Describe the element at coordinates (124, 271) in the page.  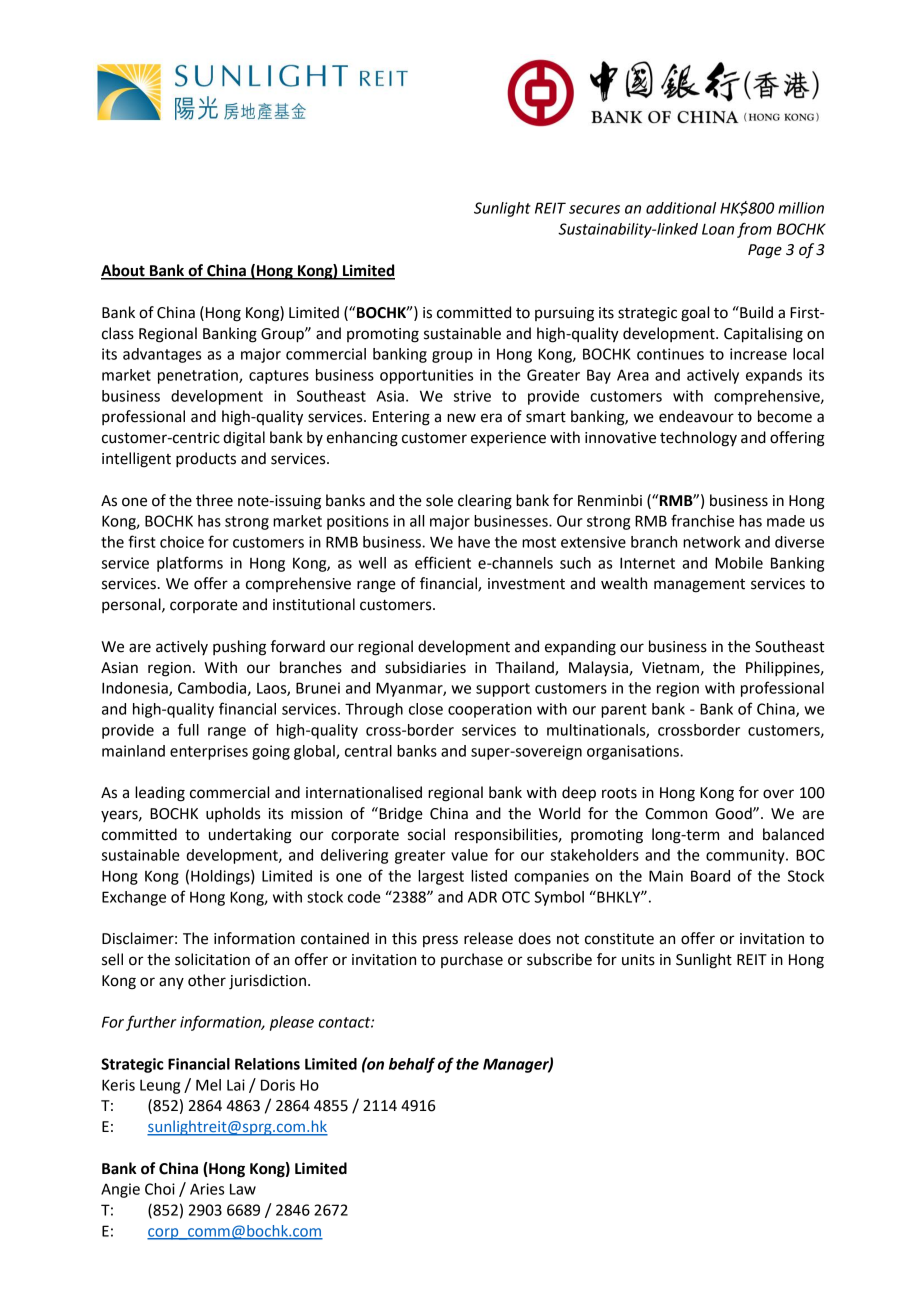
I see `About` at that location.
